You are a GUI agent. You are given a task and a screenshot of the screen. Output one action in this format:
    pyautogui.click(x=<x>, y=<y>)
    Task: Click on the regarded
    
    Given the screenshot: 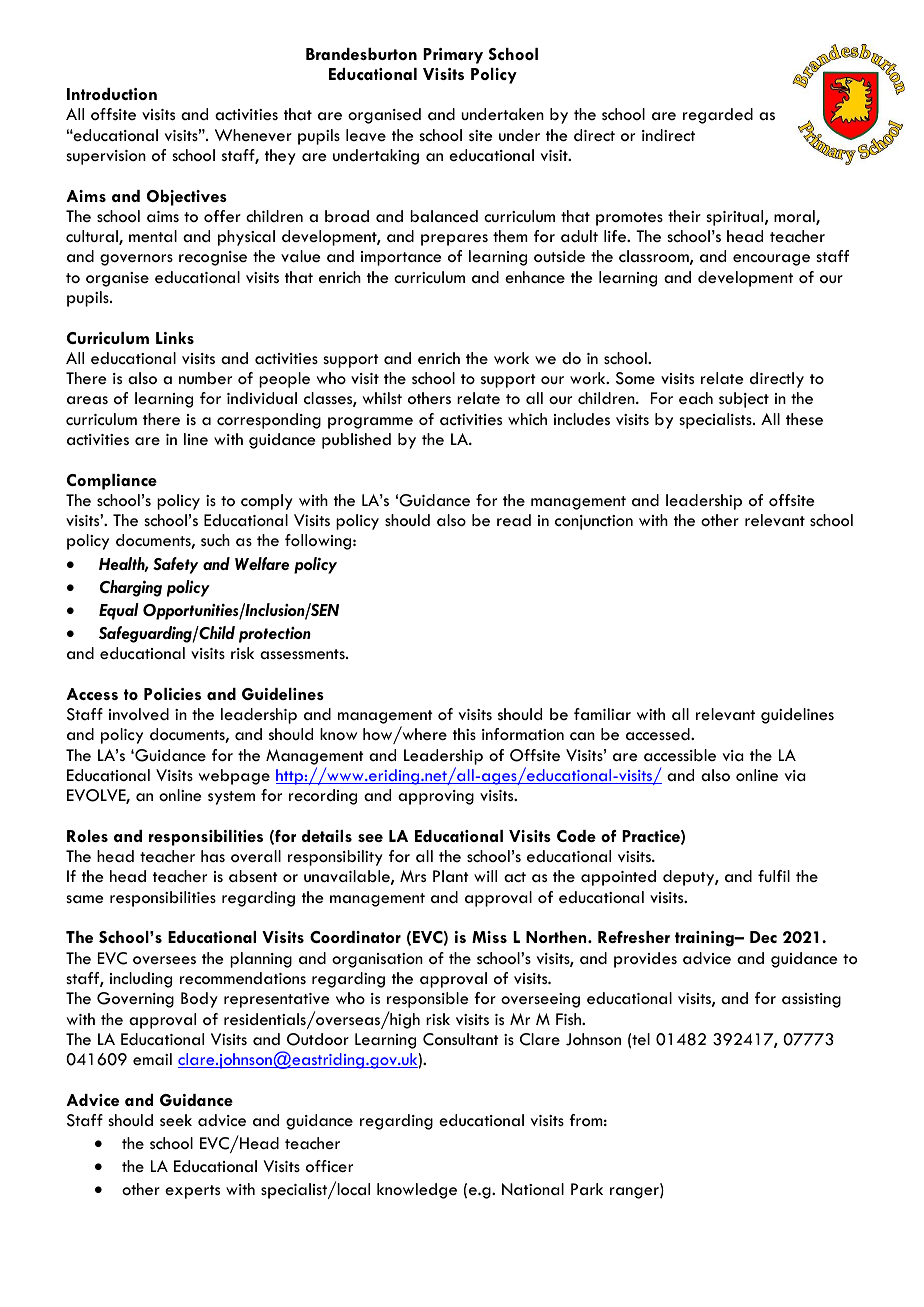 What is the action you would take?
    pyautogui.click(x=718, y=116)
